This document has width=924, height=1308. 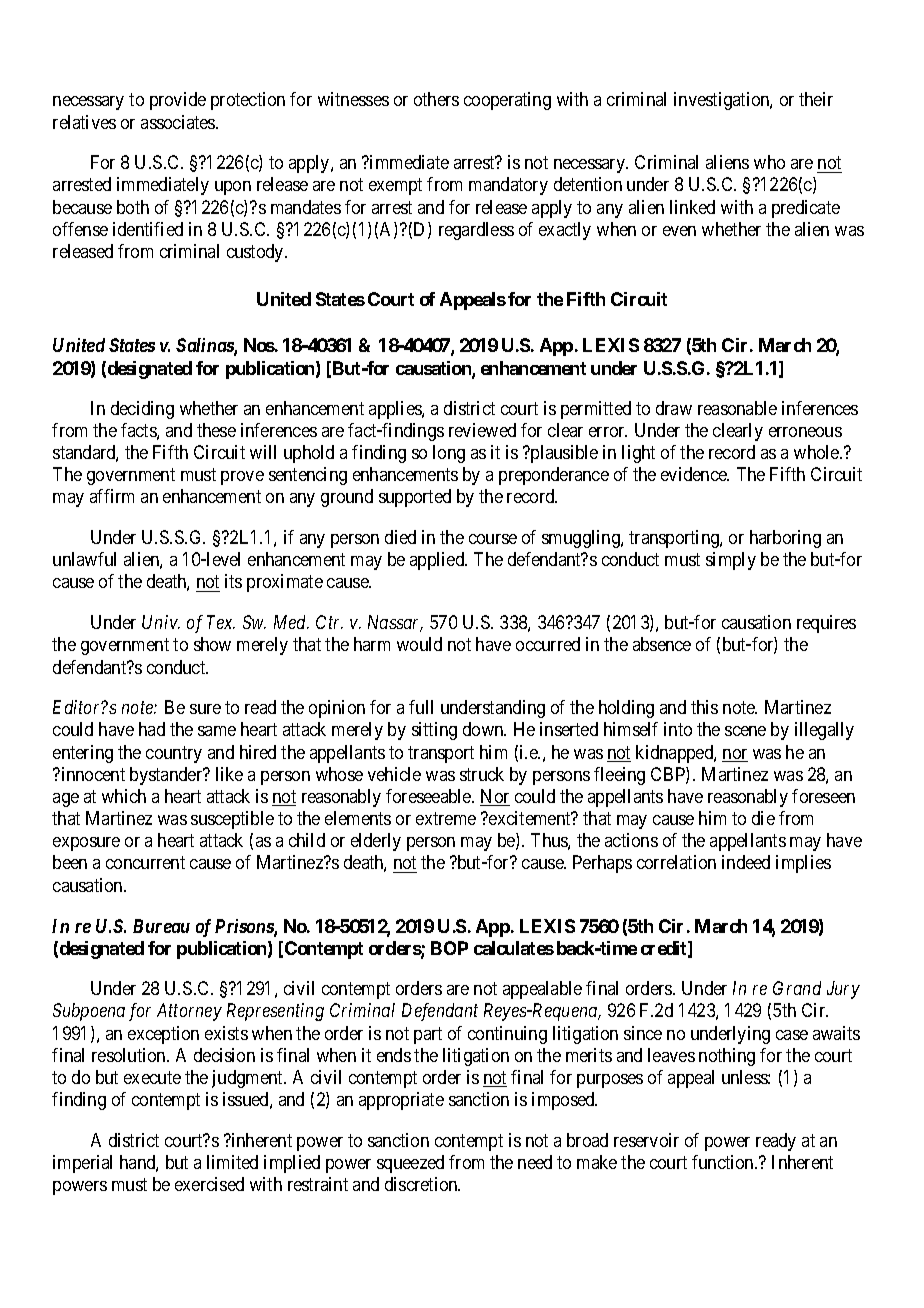 What do you see at coordinates (179, 122) in the document?
I see `associates` at bounding box center [179, 122].
